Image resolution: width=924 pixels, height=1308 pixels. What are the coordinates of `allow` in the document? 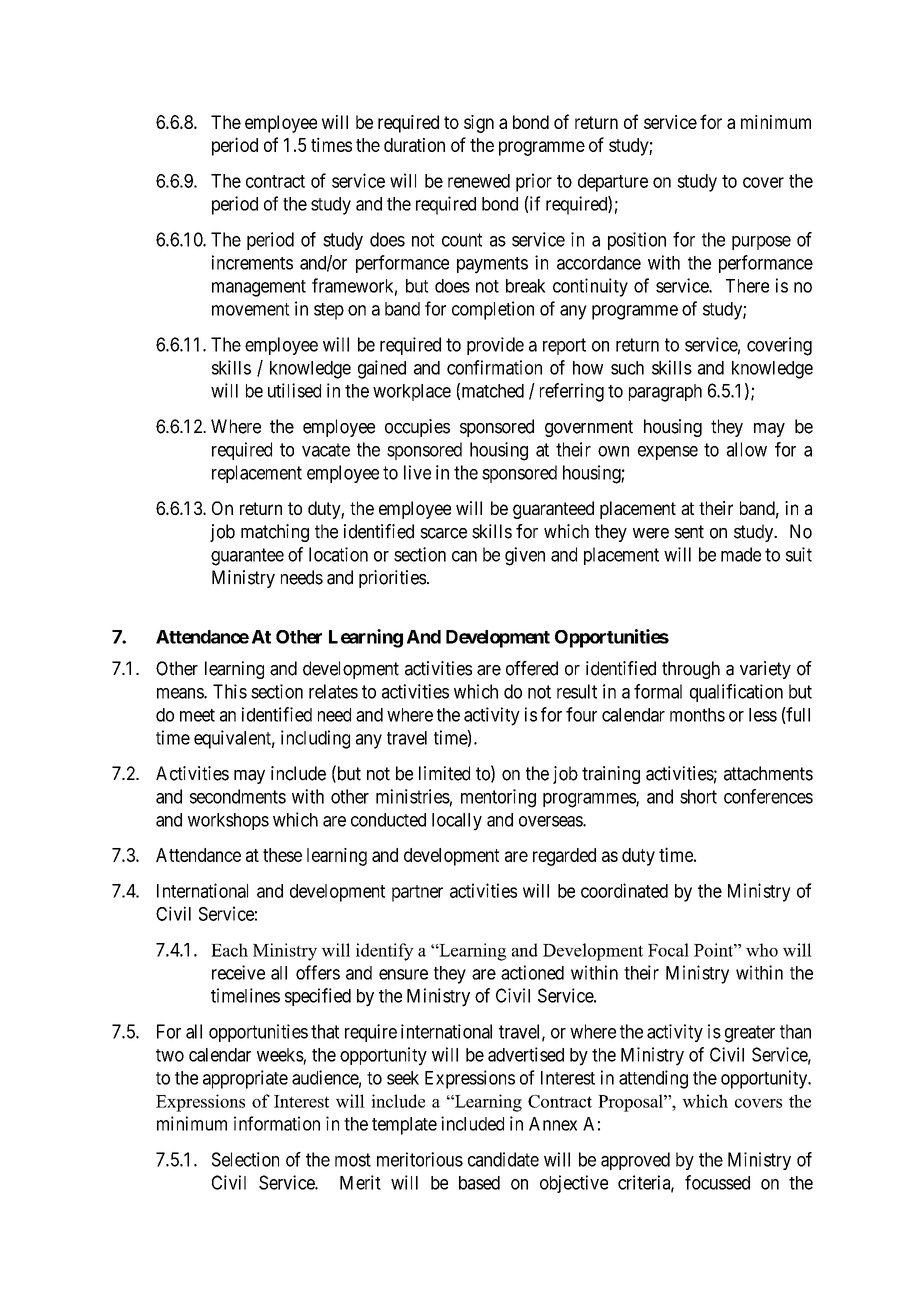 It's located at (747, 449).
